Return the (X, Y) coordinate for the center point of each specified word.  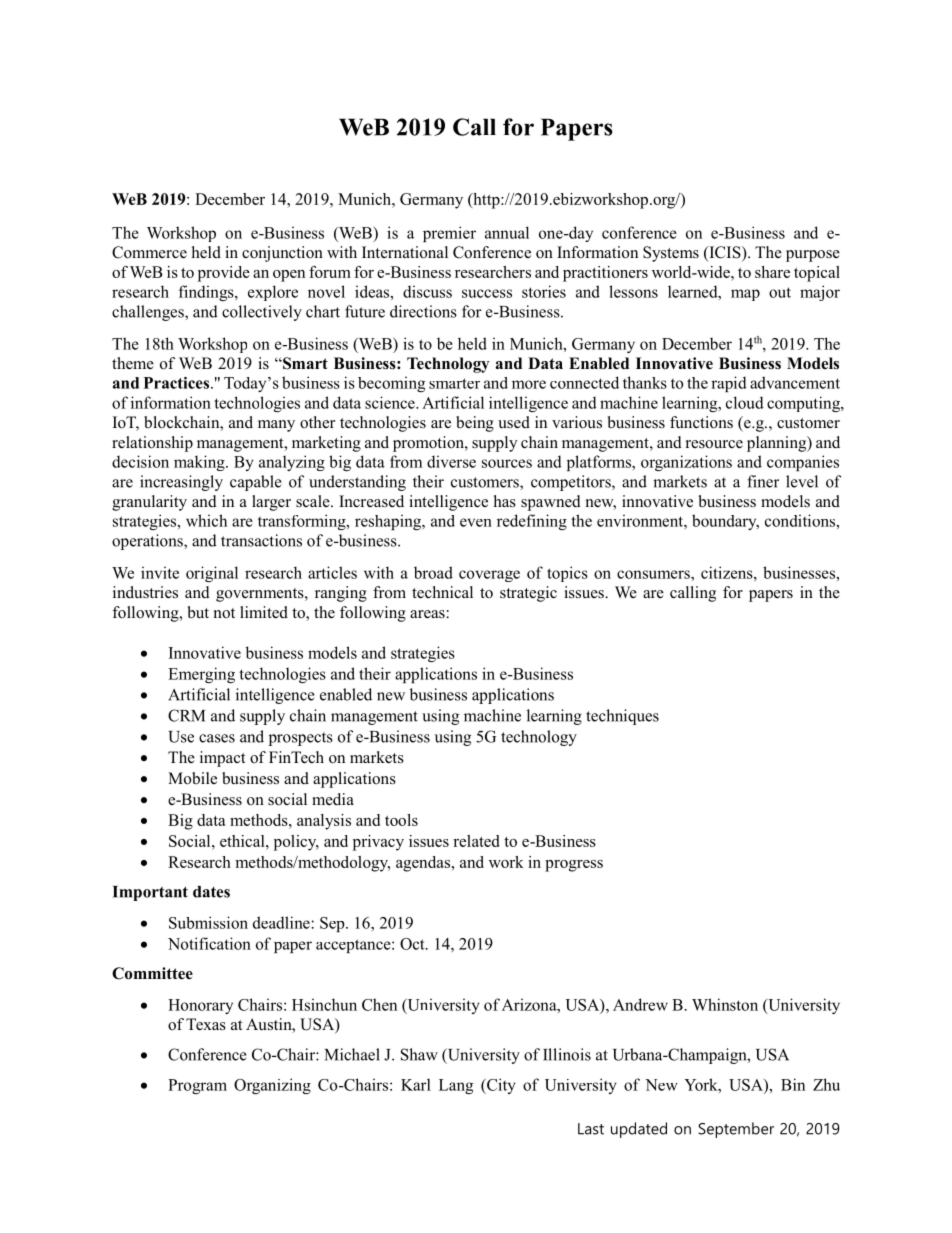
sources (507, 463)
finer (763, 481)
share (772, 272)
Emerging (201, 675)
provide (224, 274)
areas (428, 614)
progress (574, 866)
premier (449, 234)
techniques (622, 717)
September (736, 1130)
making (200, 463)
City (500, 1086)
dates (211, 892)
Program (197, 1086)
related (476, 841)
